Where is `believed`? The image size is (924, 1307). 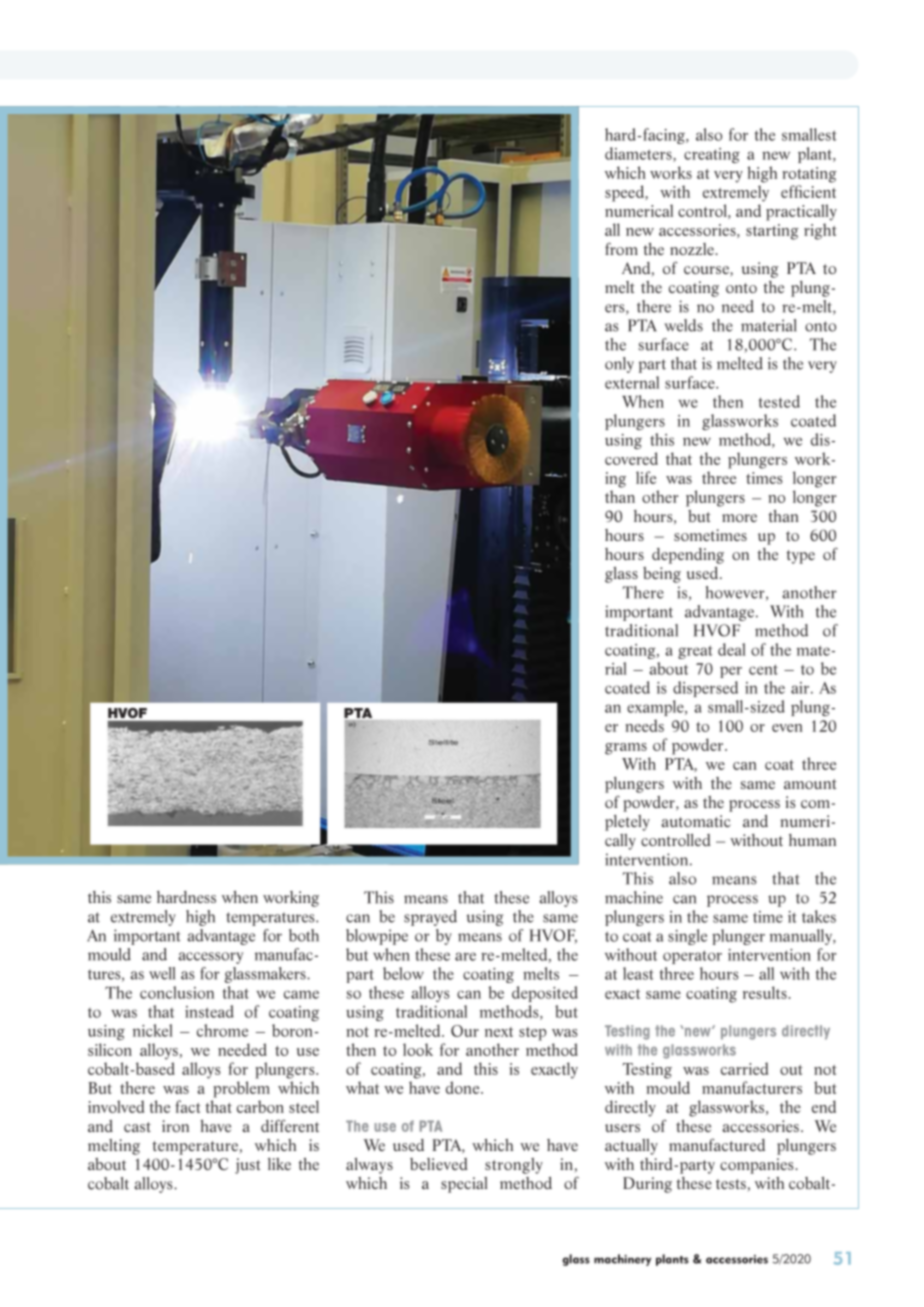
believed is located at coordinates (439, 1164).
